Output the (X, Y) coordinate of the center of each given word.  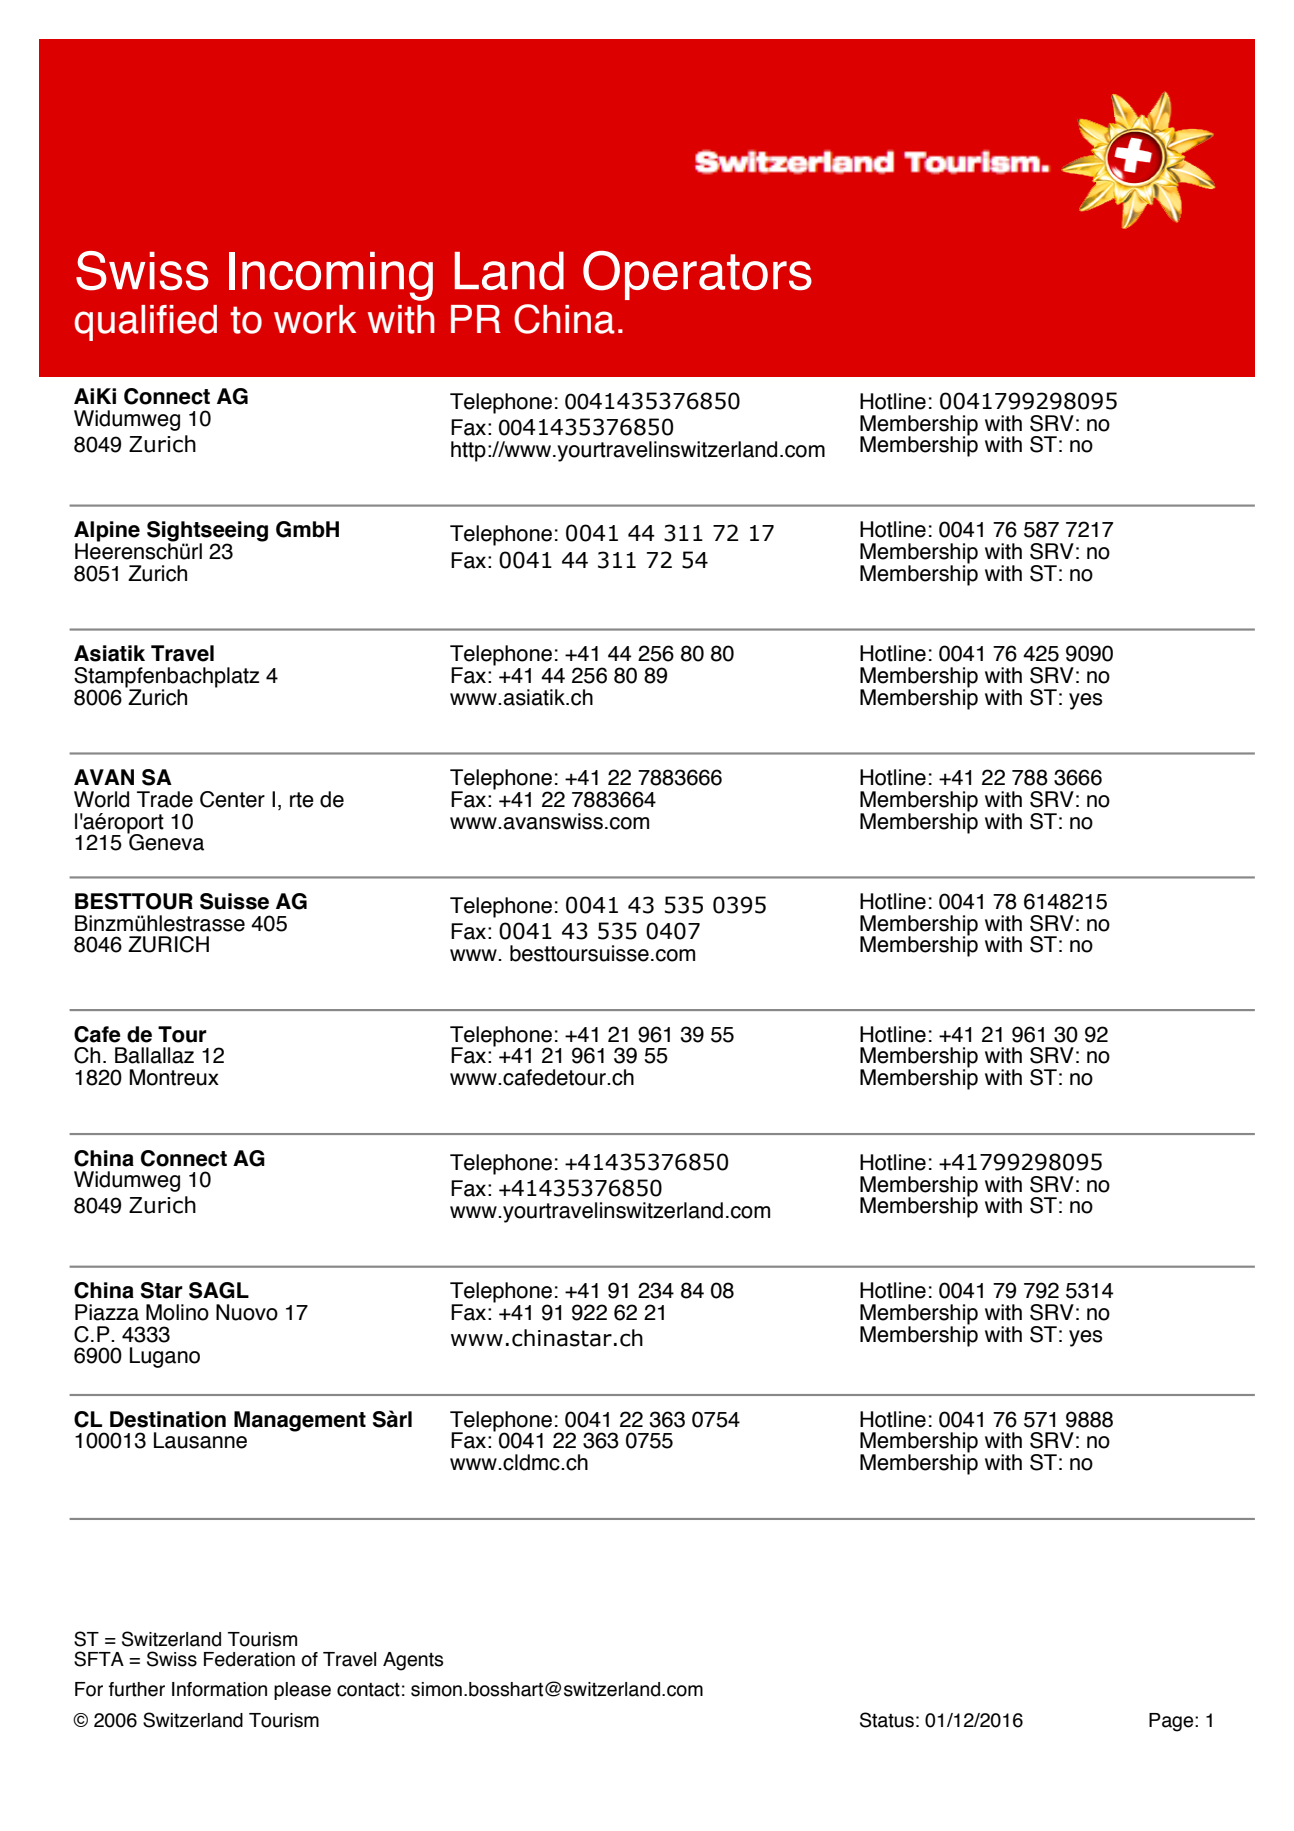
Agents (413, 1661)
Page (1172, 1722)
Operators (697, 275)
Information (219, 1689)
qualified (145, 323)
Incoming (331, 276)
